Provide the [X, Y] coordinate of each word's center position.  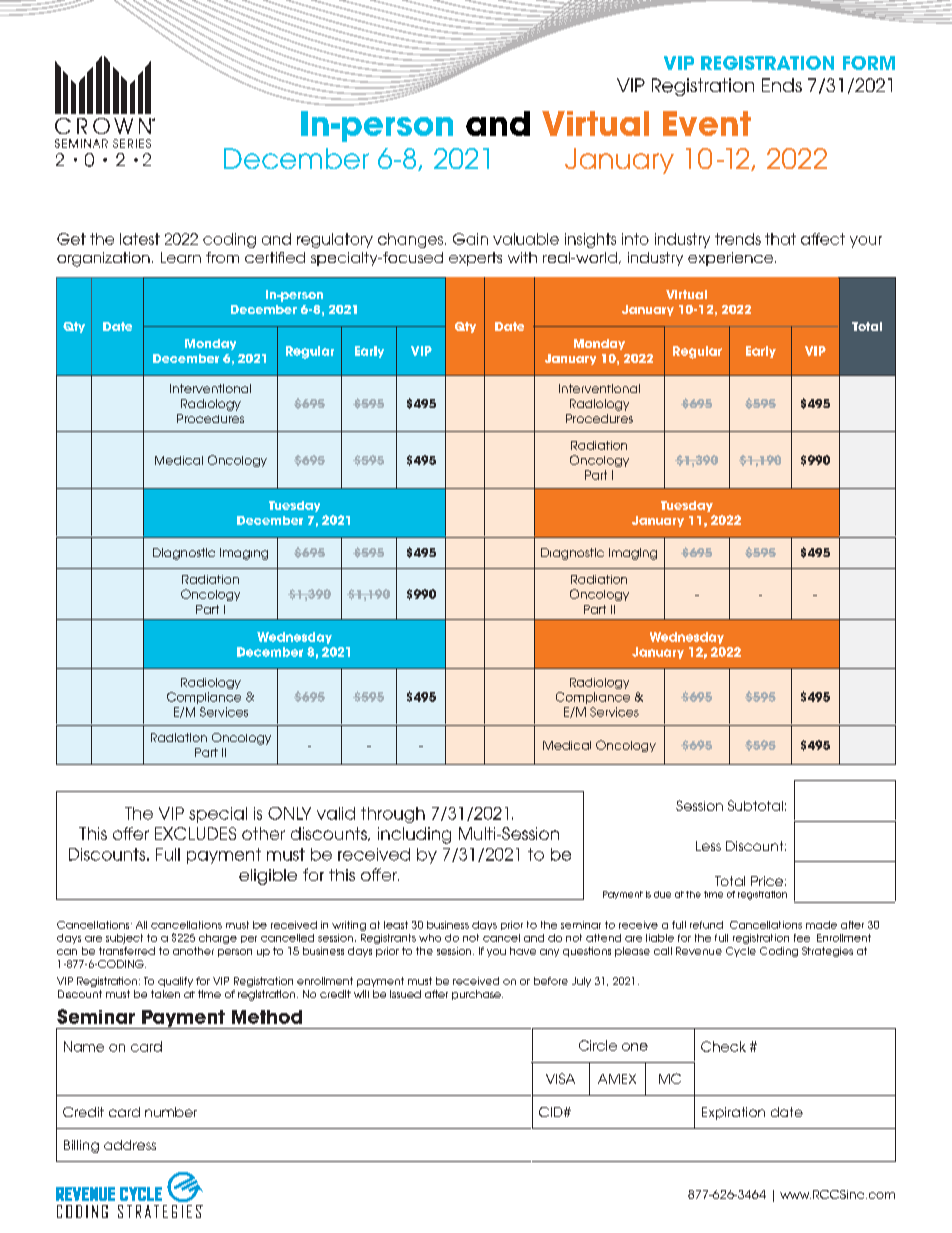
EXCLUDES [195, 833]
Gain [470, 239]
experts [475, 259]
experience [732, 259]
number [171, 1112]
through [393, 815]
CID [552, 1112]
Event [707, 123]
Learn [181, 257]
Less [708, 846]
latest [140, 239]
